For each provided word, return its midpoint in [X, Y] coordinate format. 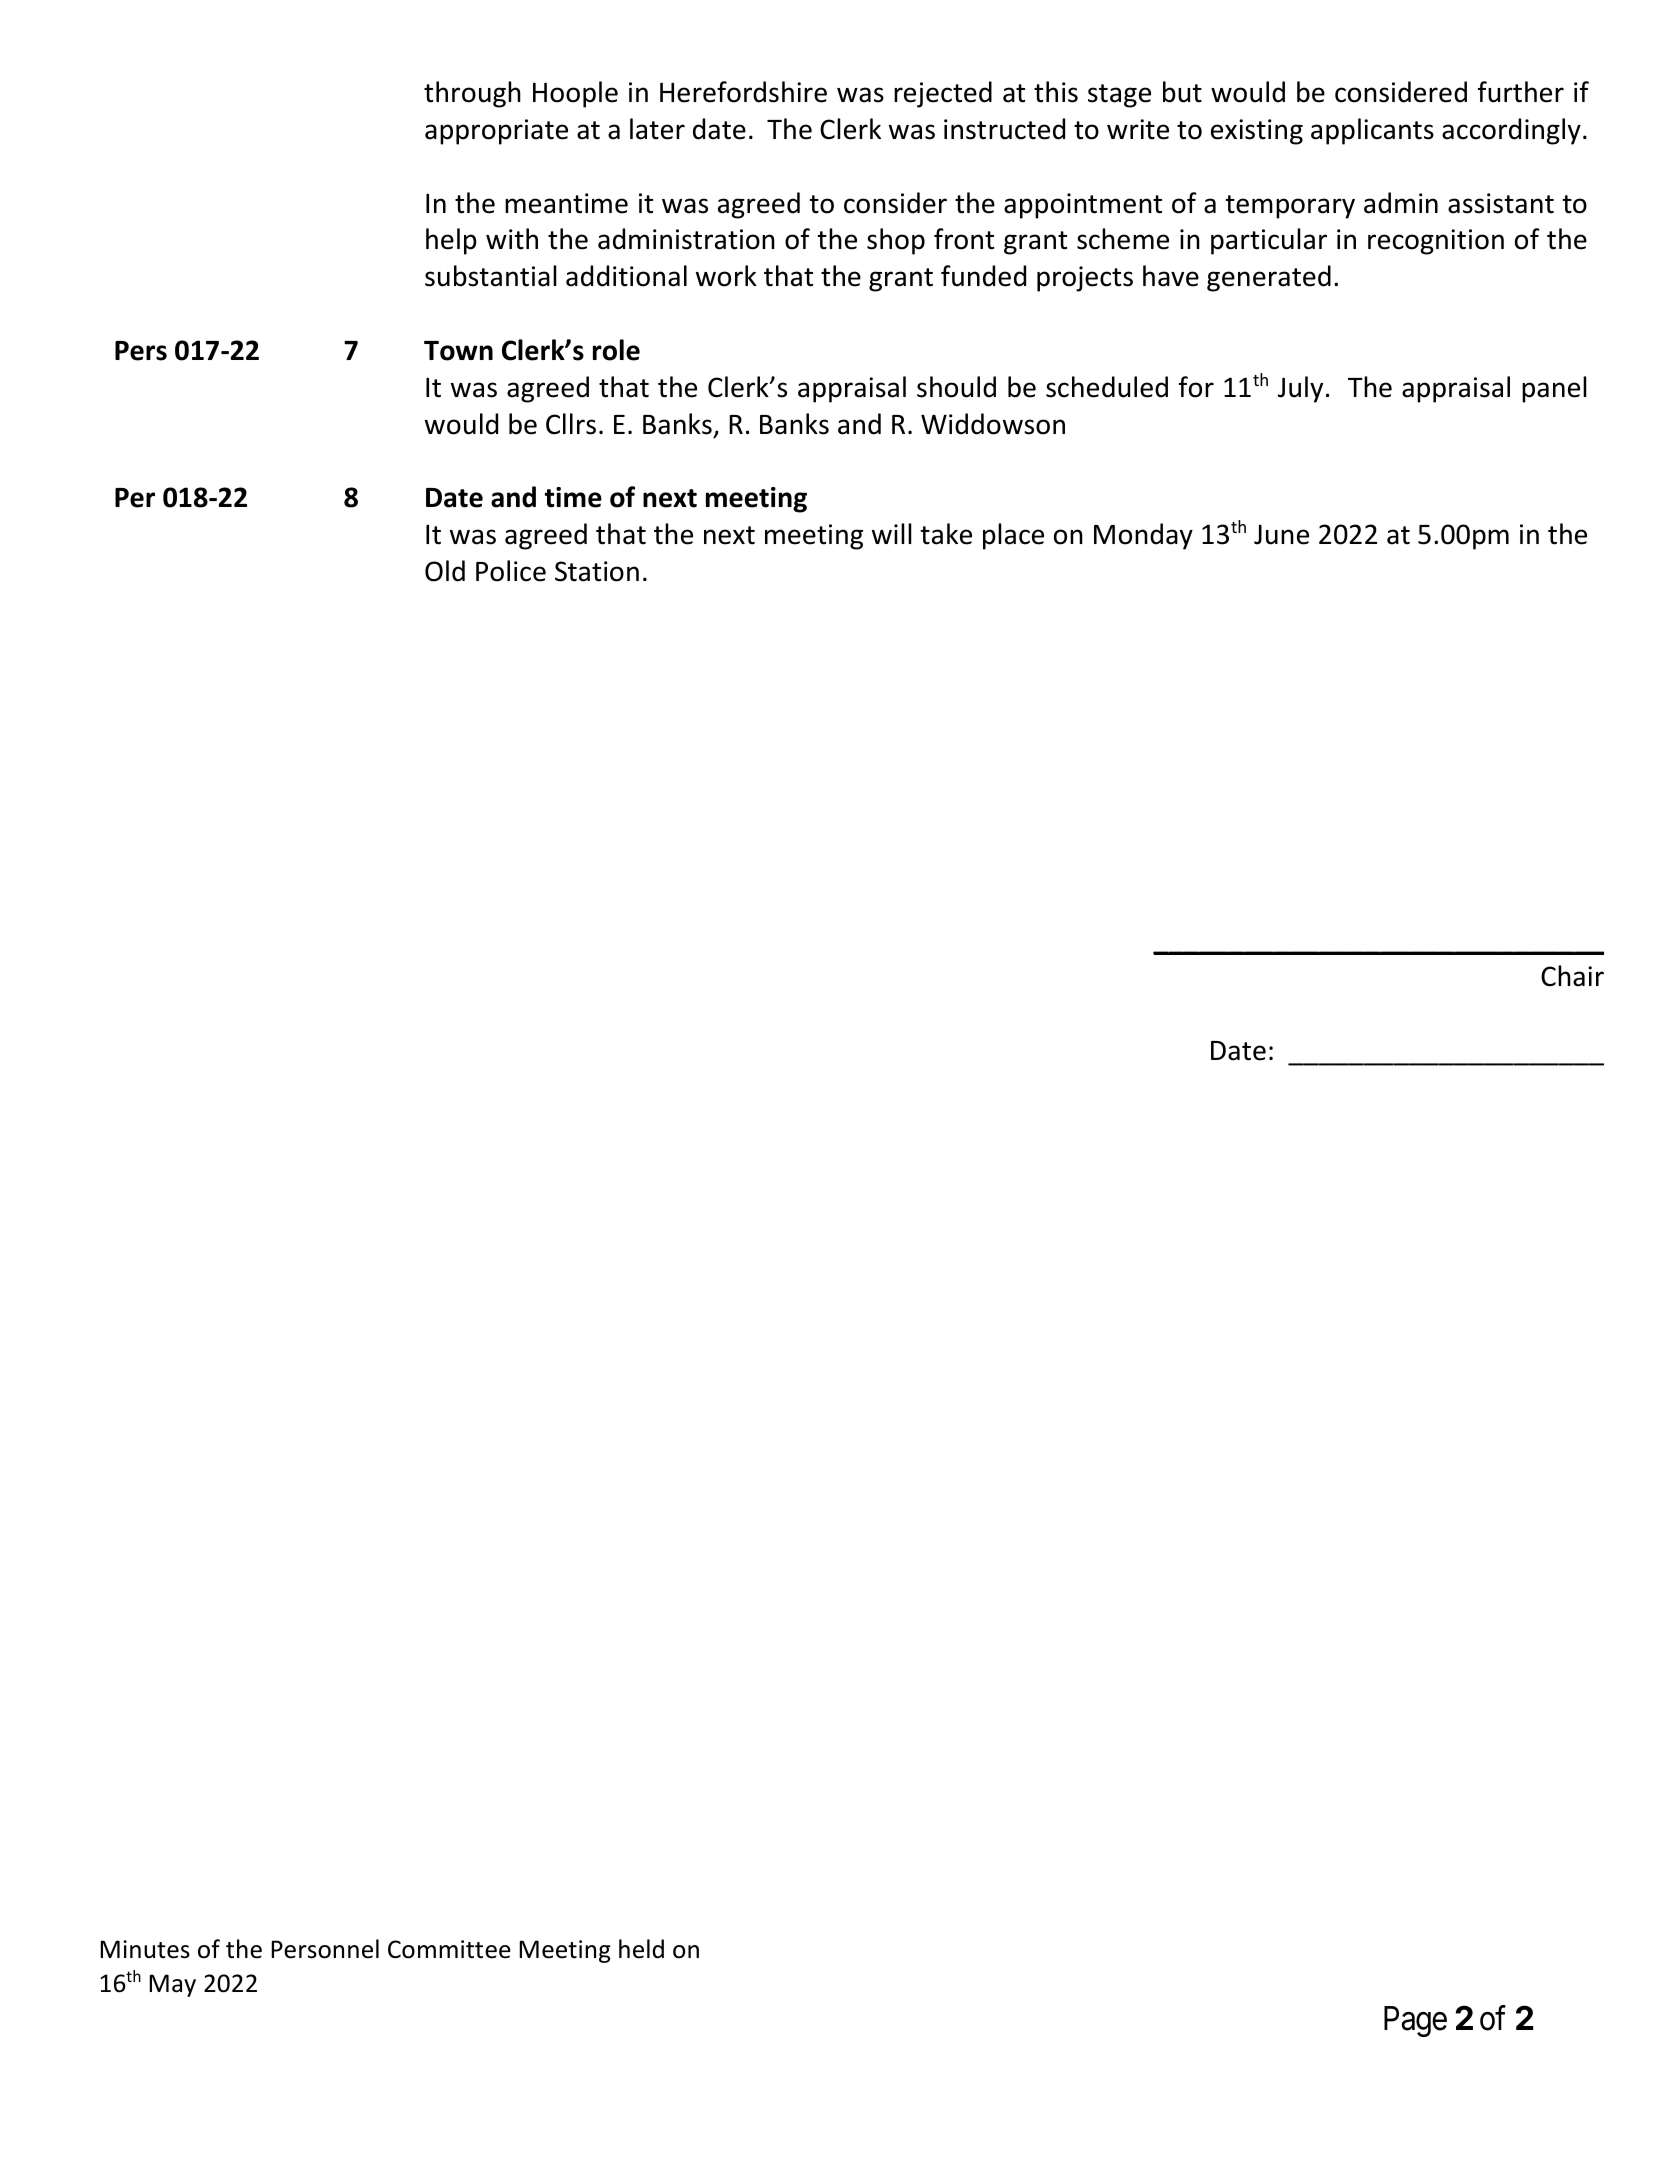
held [641, 1949]
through [472, 94]
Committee [449, 1949]
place [1013, 536]
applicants [1372, 131]
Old [445, 571]
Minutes [145, 1949]
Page [1415, 2021]
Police [511, 571]
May [172, 1985]
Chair [1572, 976]
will [892, 533]
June [1281, 534]
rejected [943, 94]
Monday [1143, 536]
